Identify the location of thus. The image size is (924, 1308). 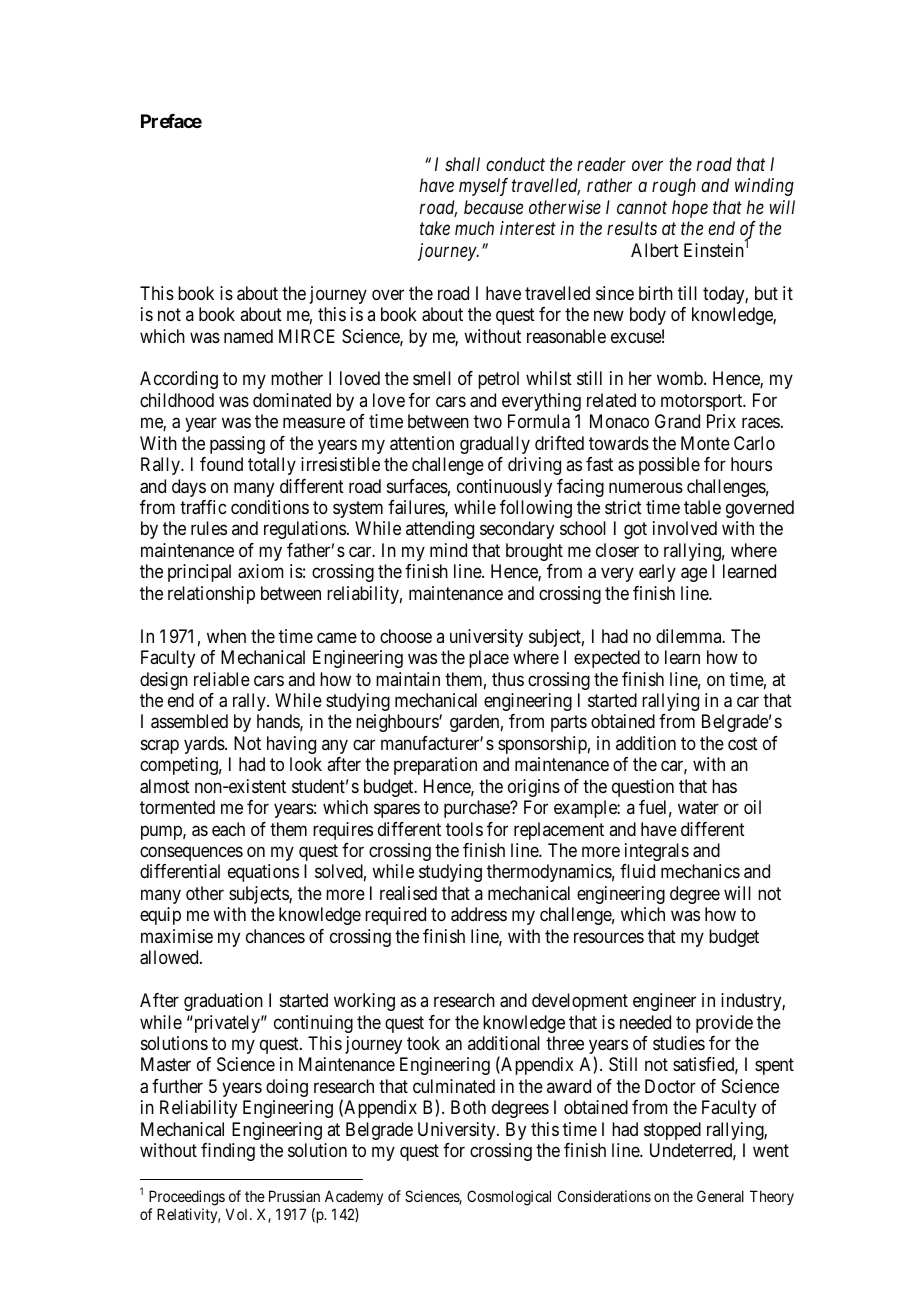
(508, 679).
